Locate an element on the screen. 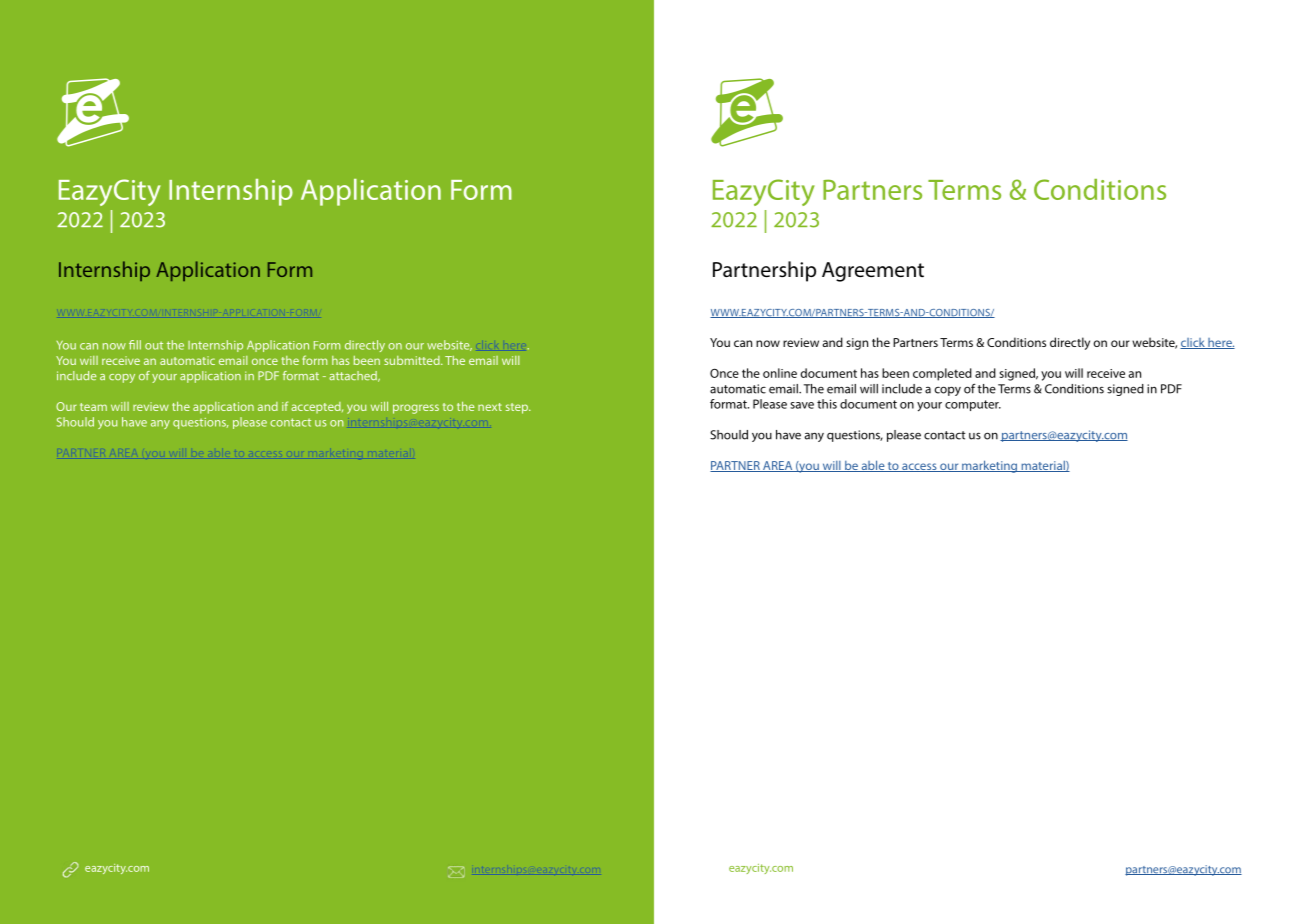 The width and height of the screenshot is (1308, 924). save is located at coordinates (802, 405).
